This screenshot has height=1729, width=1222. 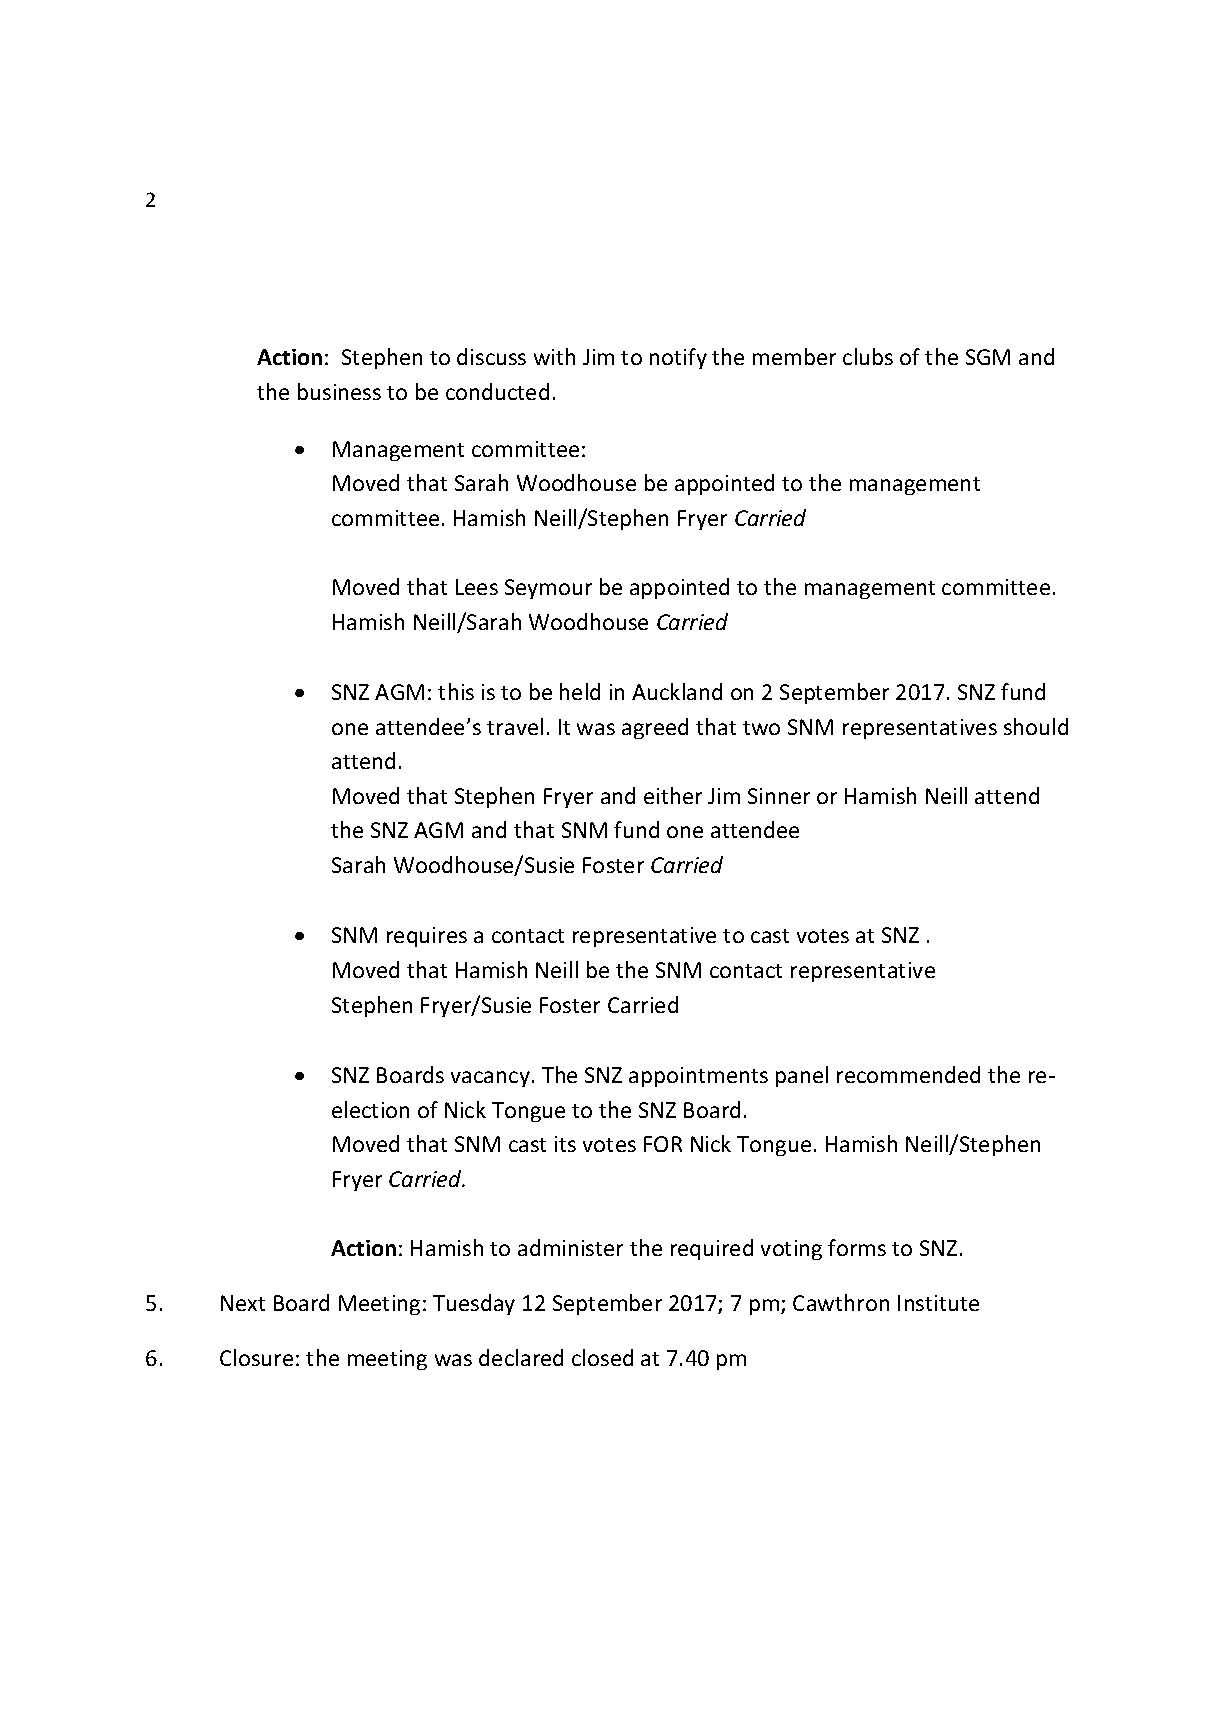 What do you see at coordinates (339, 391) in the screenshot?
I see `business` at bounding box center [339, 391].
